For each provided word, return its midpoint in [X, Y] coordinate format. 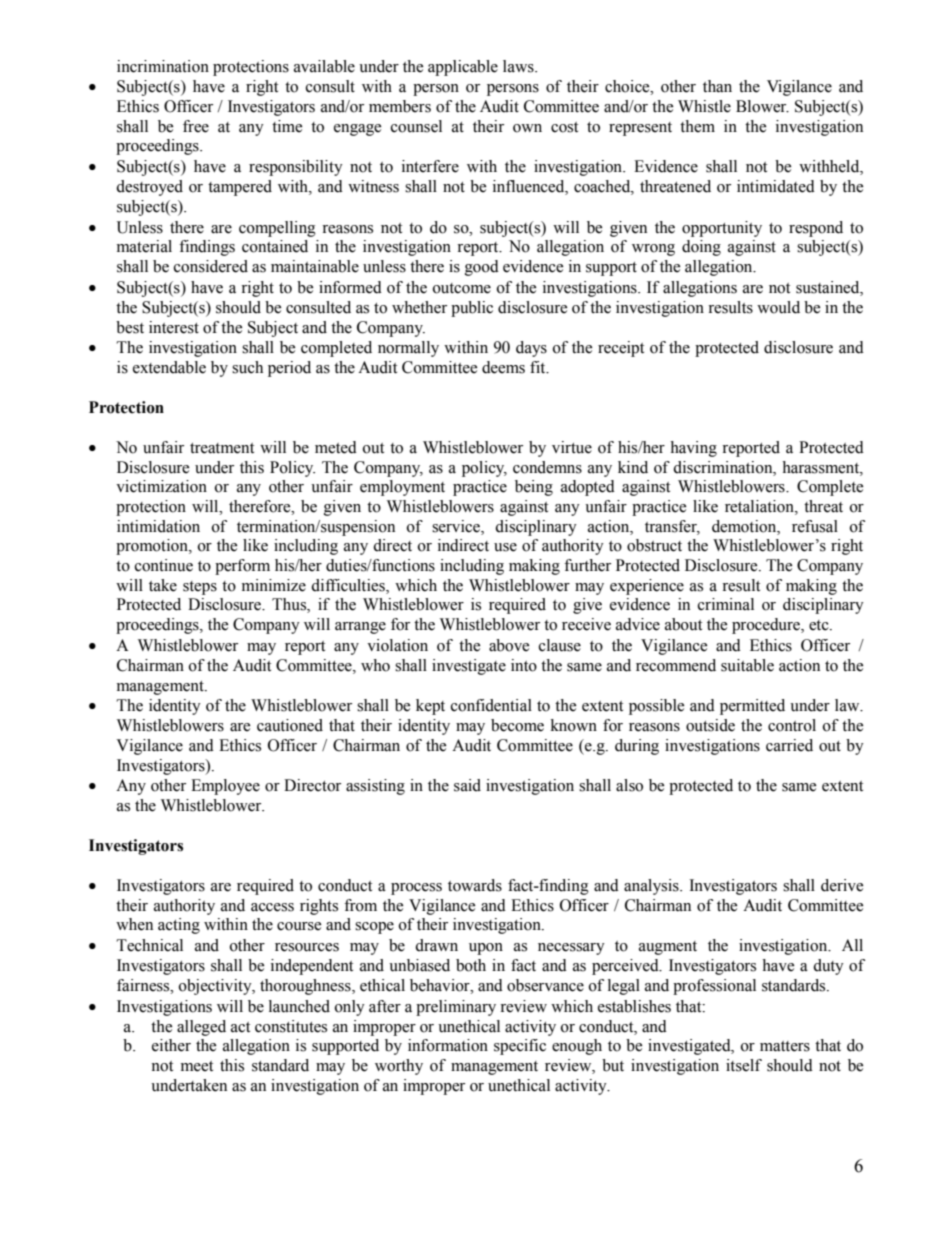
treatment [222, 448]
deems [503, 367]
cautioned [290, 725]
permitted [752, 707]
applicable [463, 68]
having [693, 449]
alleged [201, 1028]
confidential [491, 705]
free [196, 126]
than [717, 86]
